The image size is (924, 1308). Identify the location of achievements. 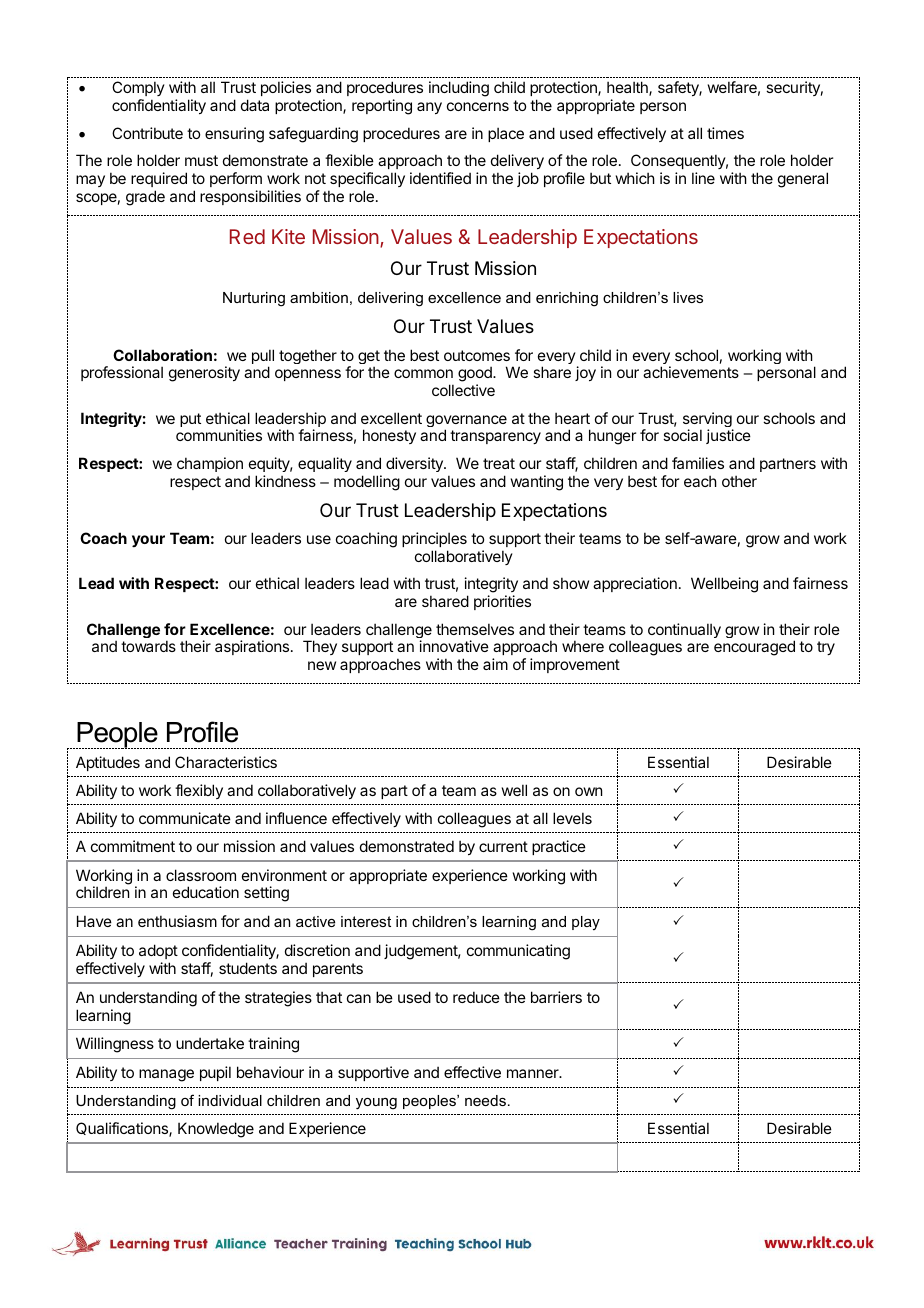
(691, 372).
